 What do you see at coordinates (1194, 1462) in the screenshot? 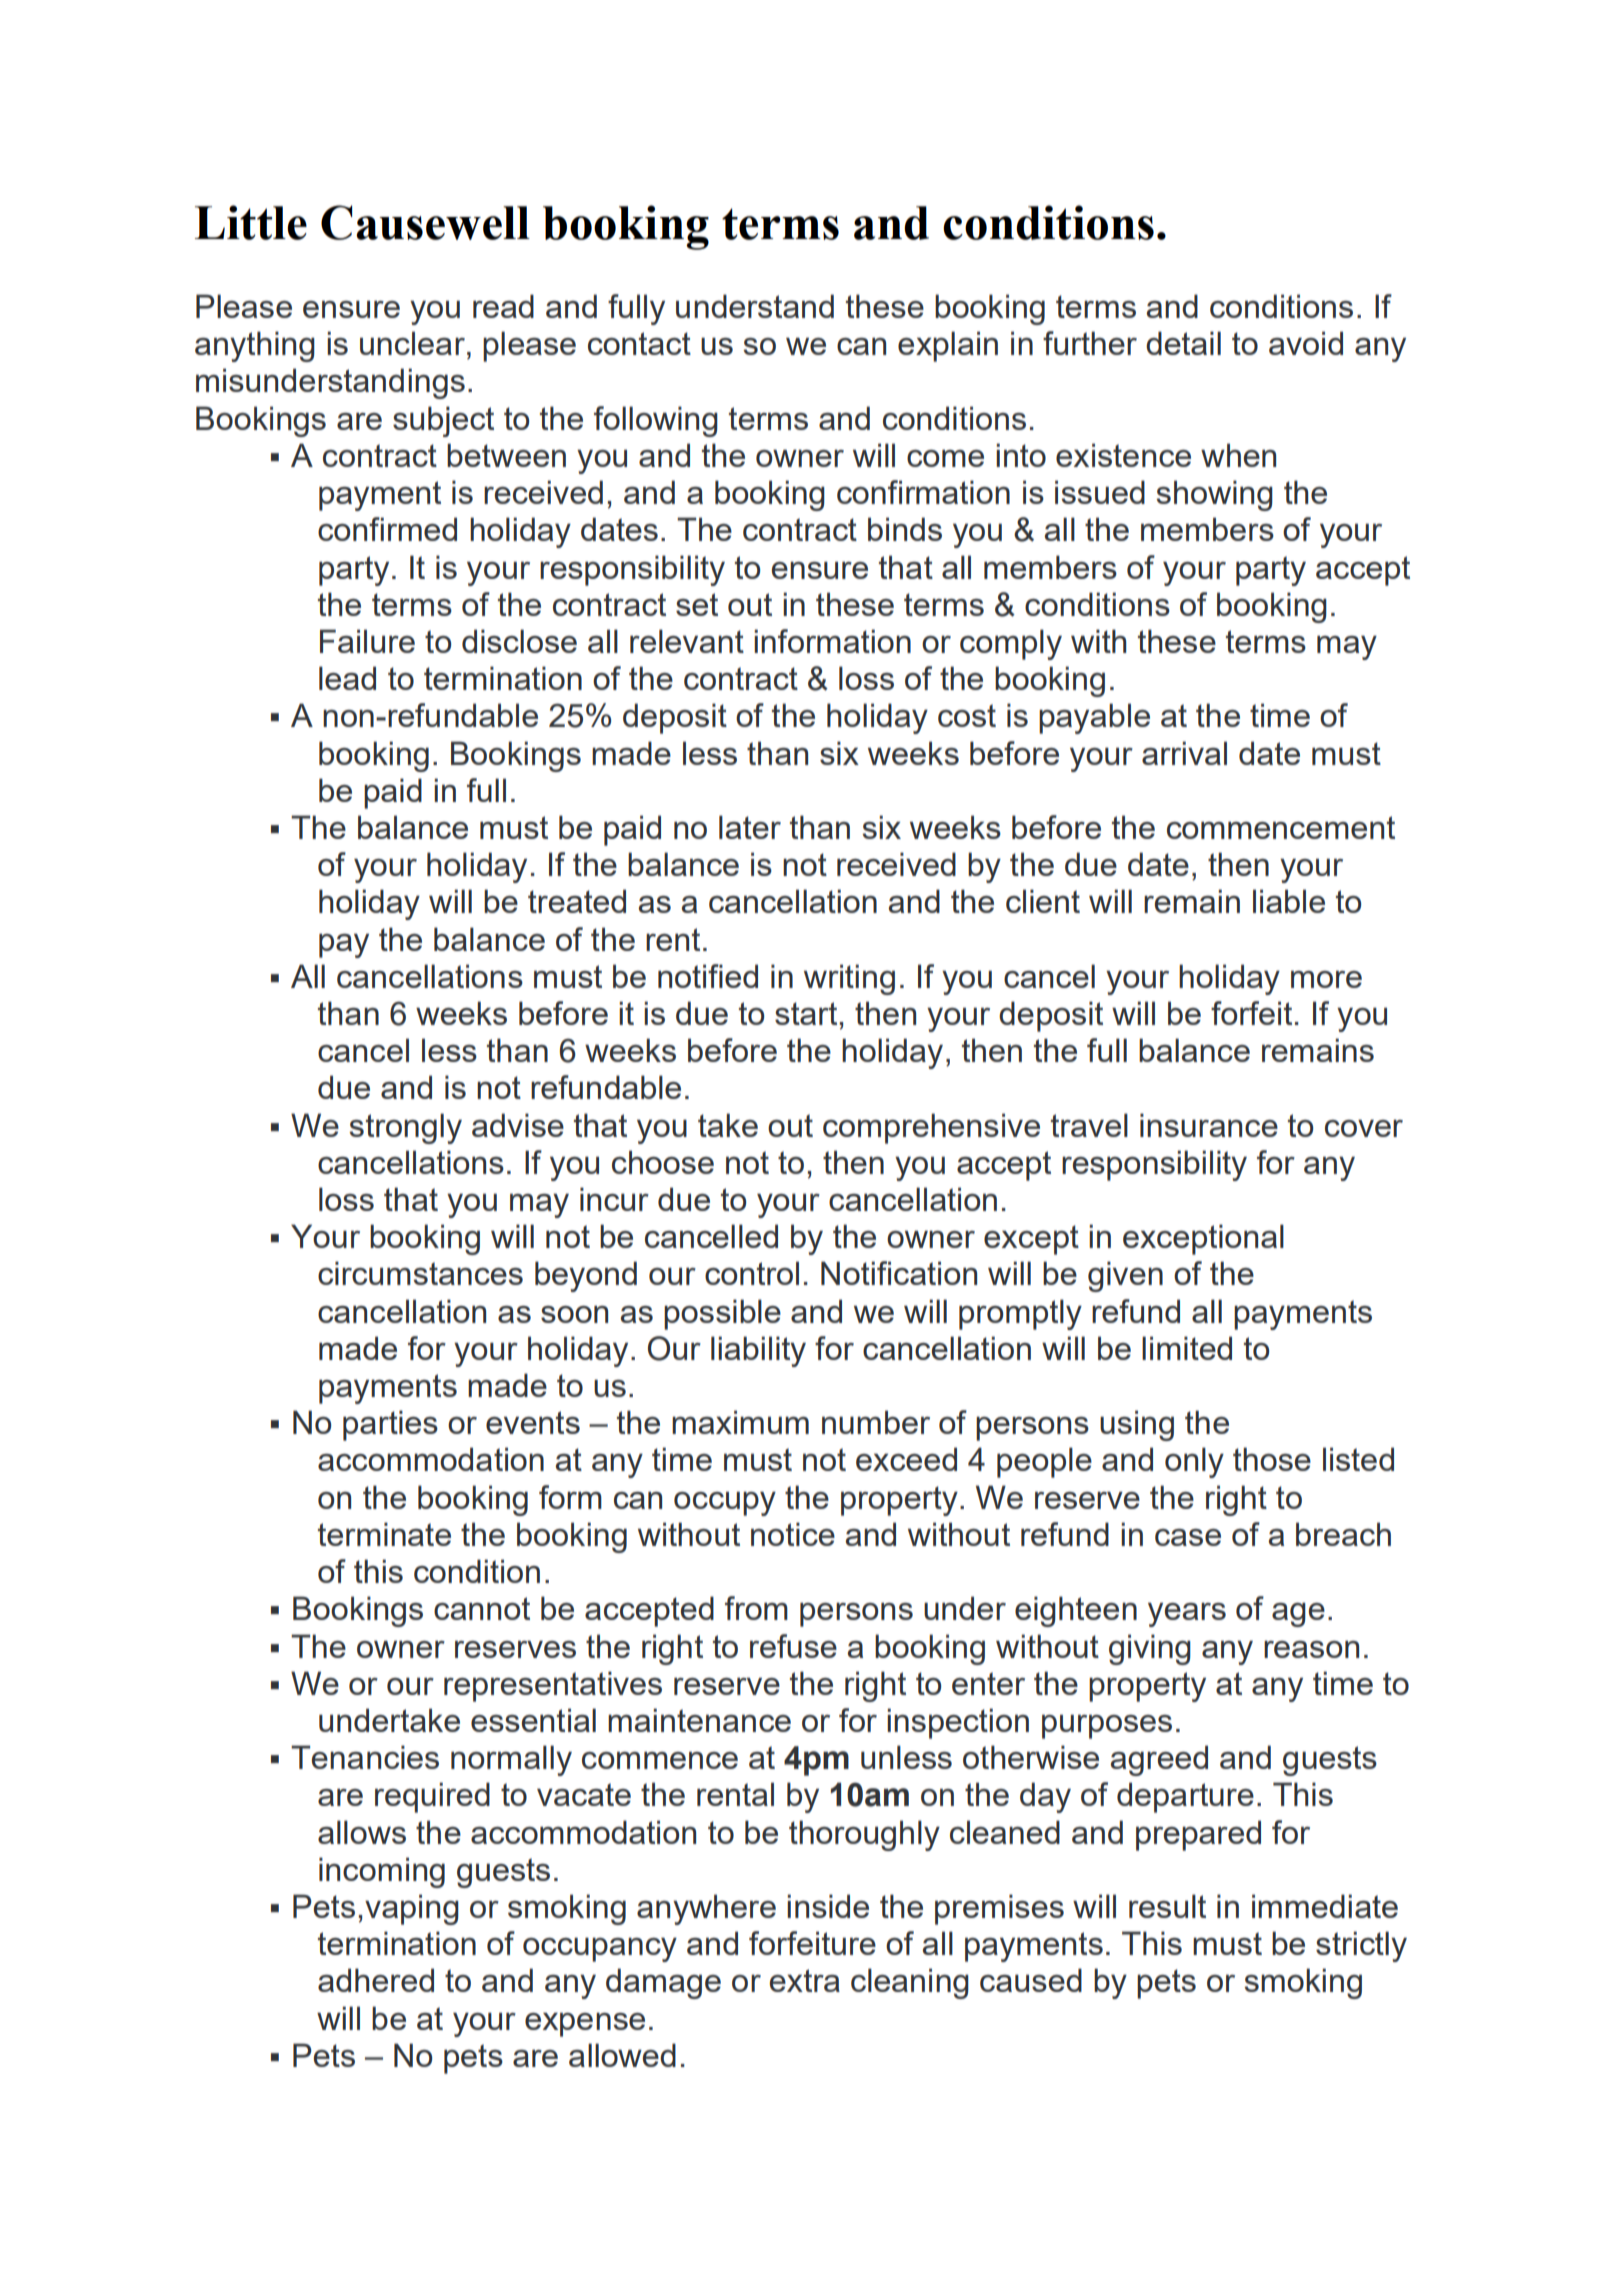
I see `only` at bounding box center [1194, 1462].
